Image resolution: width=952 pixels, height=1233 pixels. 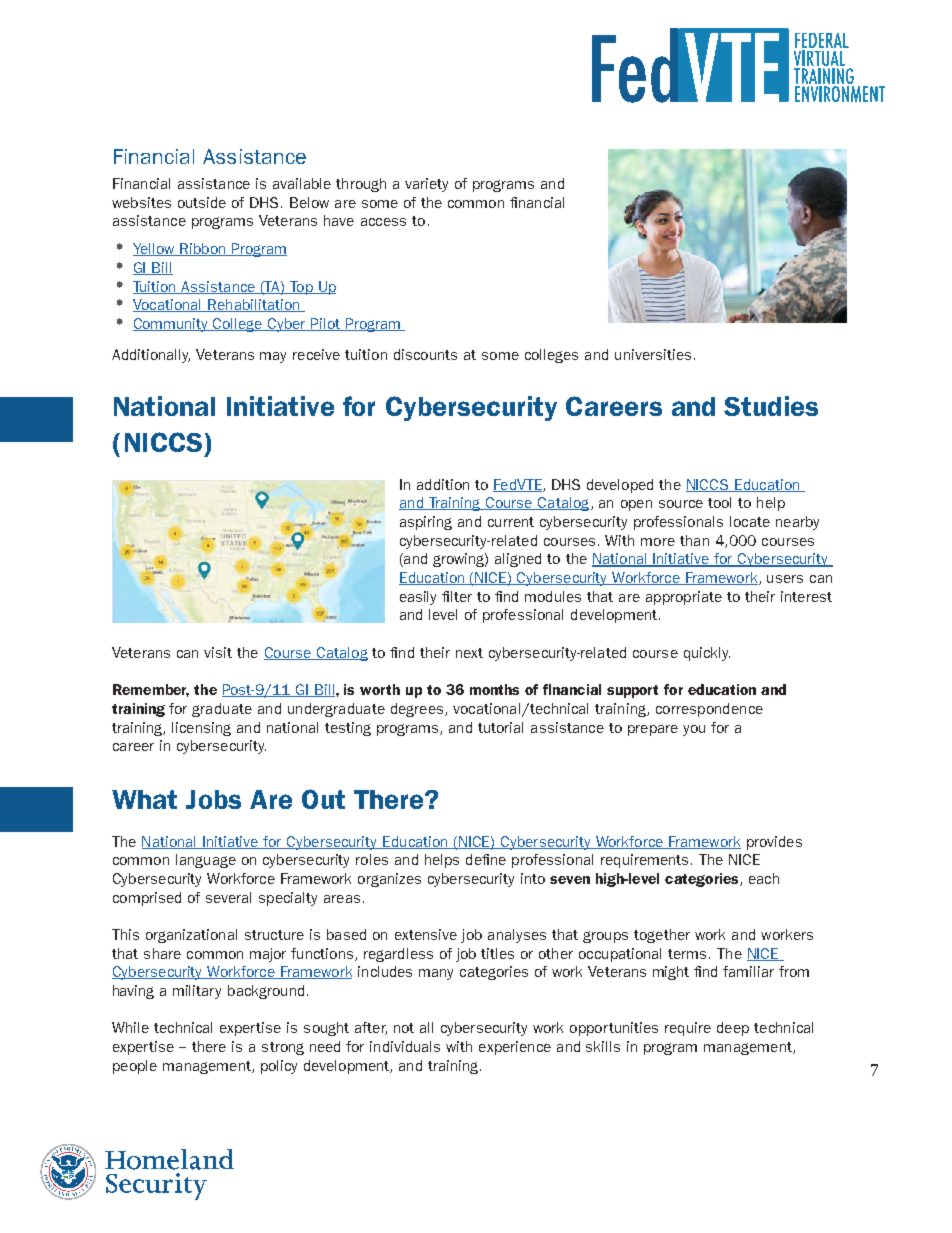 What do you see at coordinates (653, 354) in the screenshot?
I see `universities` at bounding box center [653, 354].
